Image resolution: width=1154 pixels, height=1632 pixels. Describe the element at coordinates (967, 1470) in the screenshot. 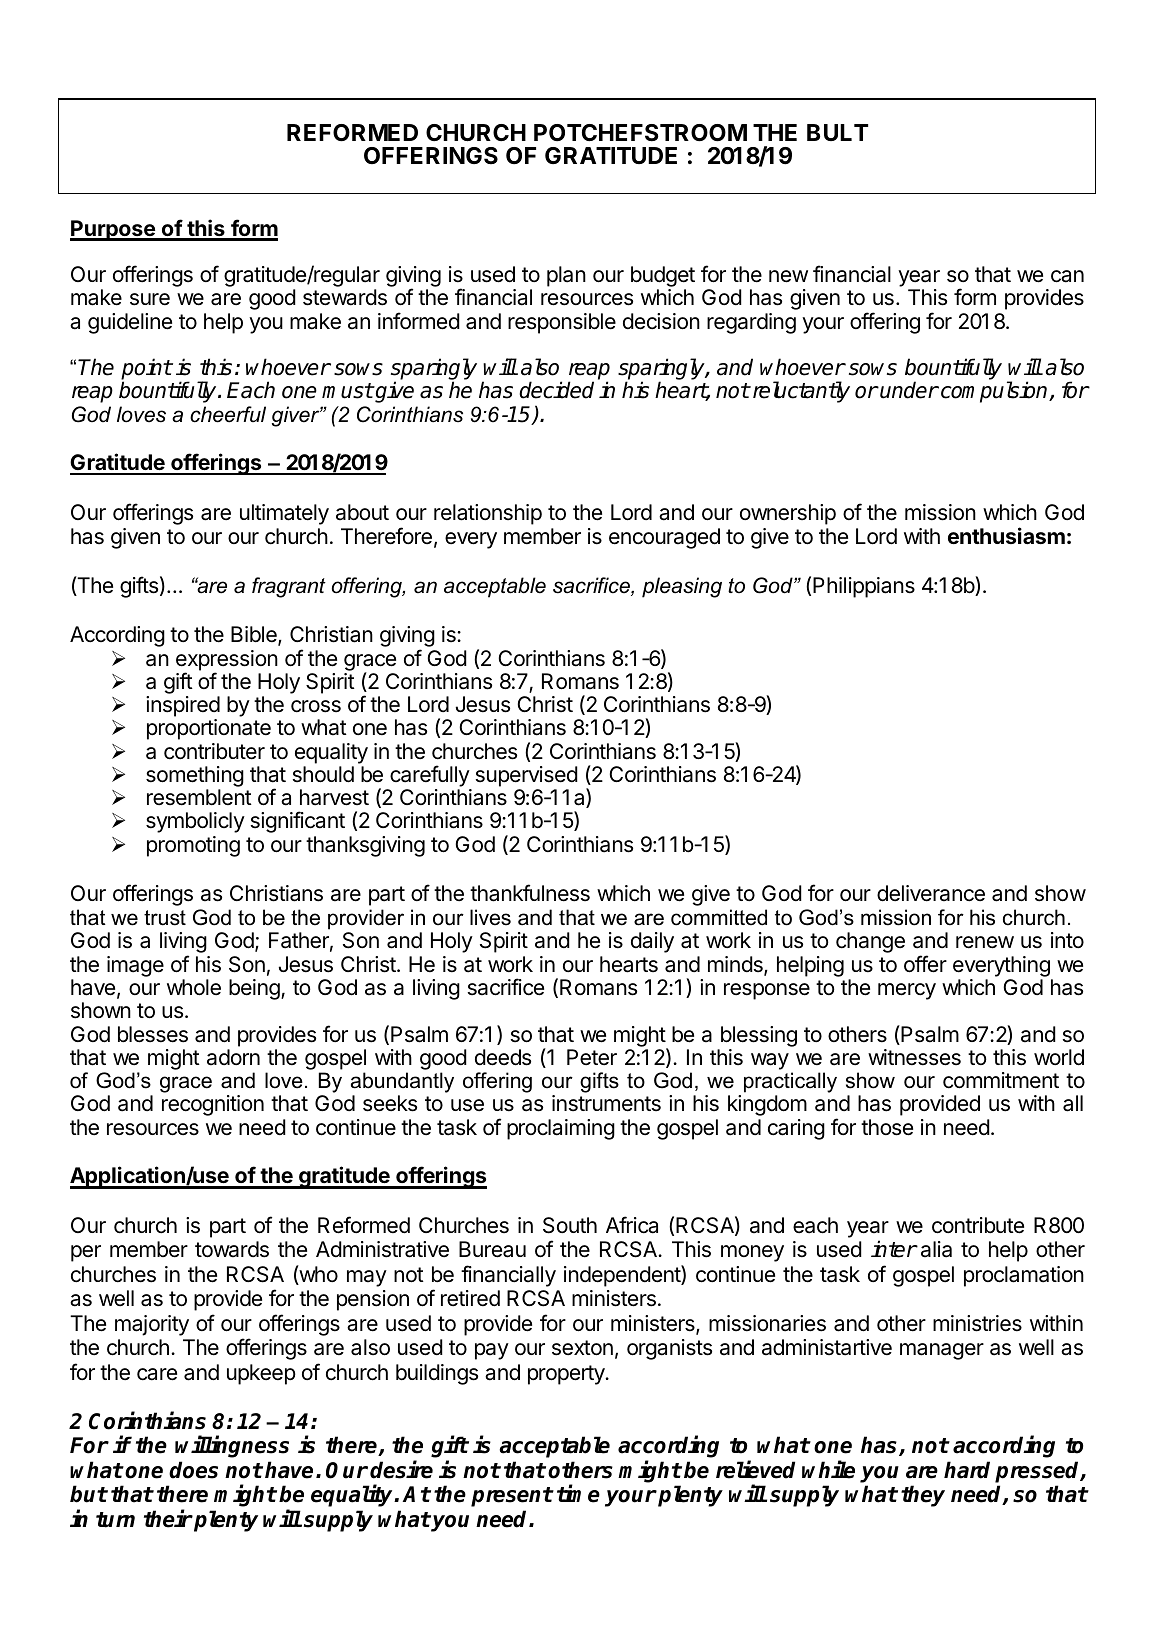

I see `hard` at that location.
